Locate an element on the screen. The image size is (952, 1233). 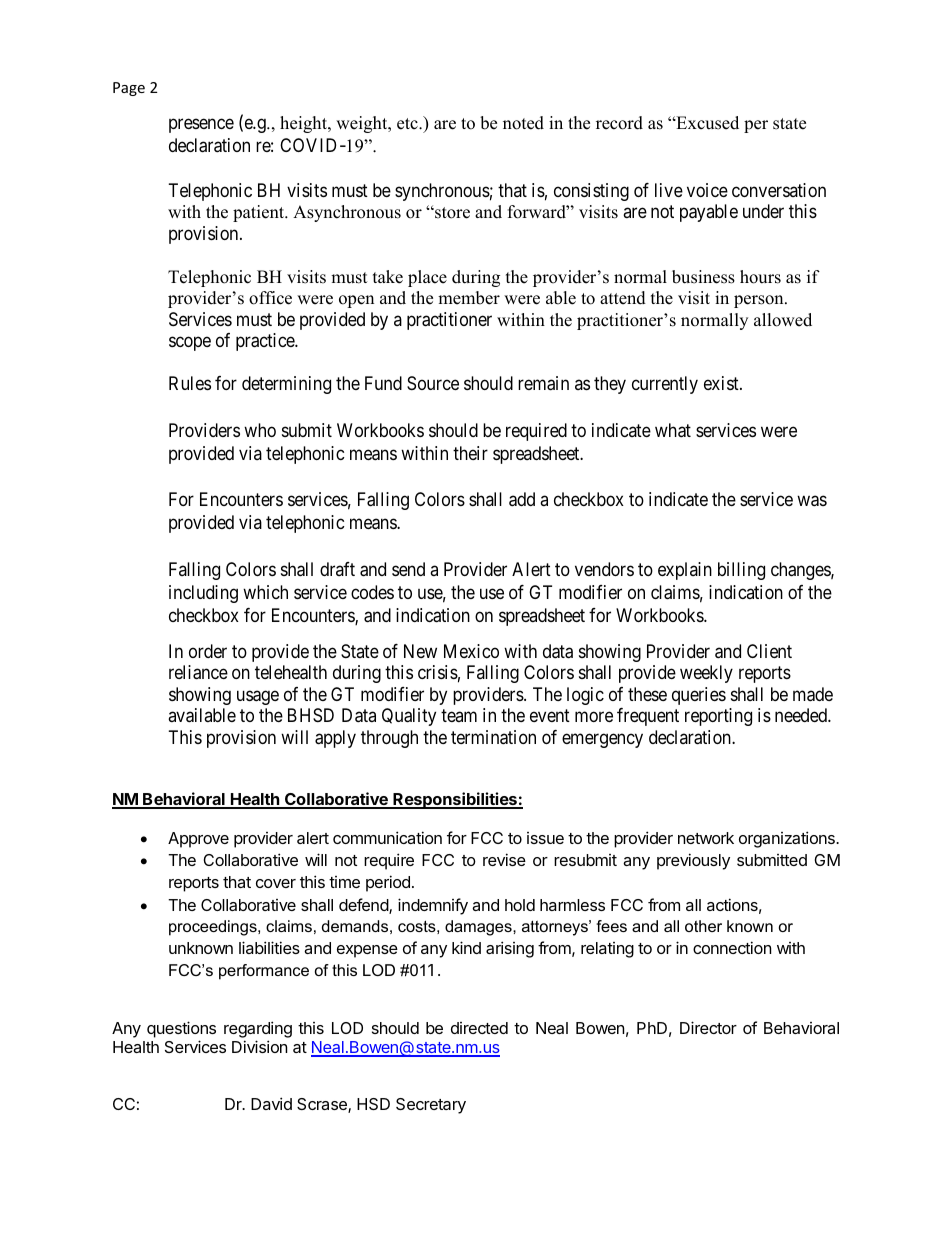
reliance is located at coordinates (198, 672).
